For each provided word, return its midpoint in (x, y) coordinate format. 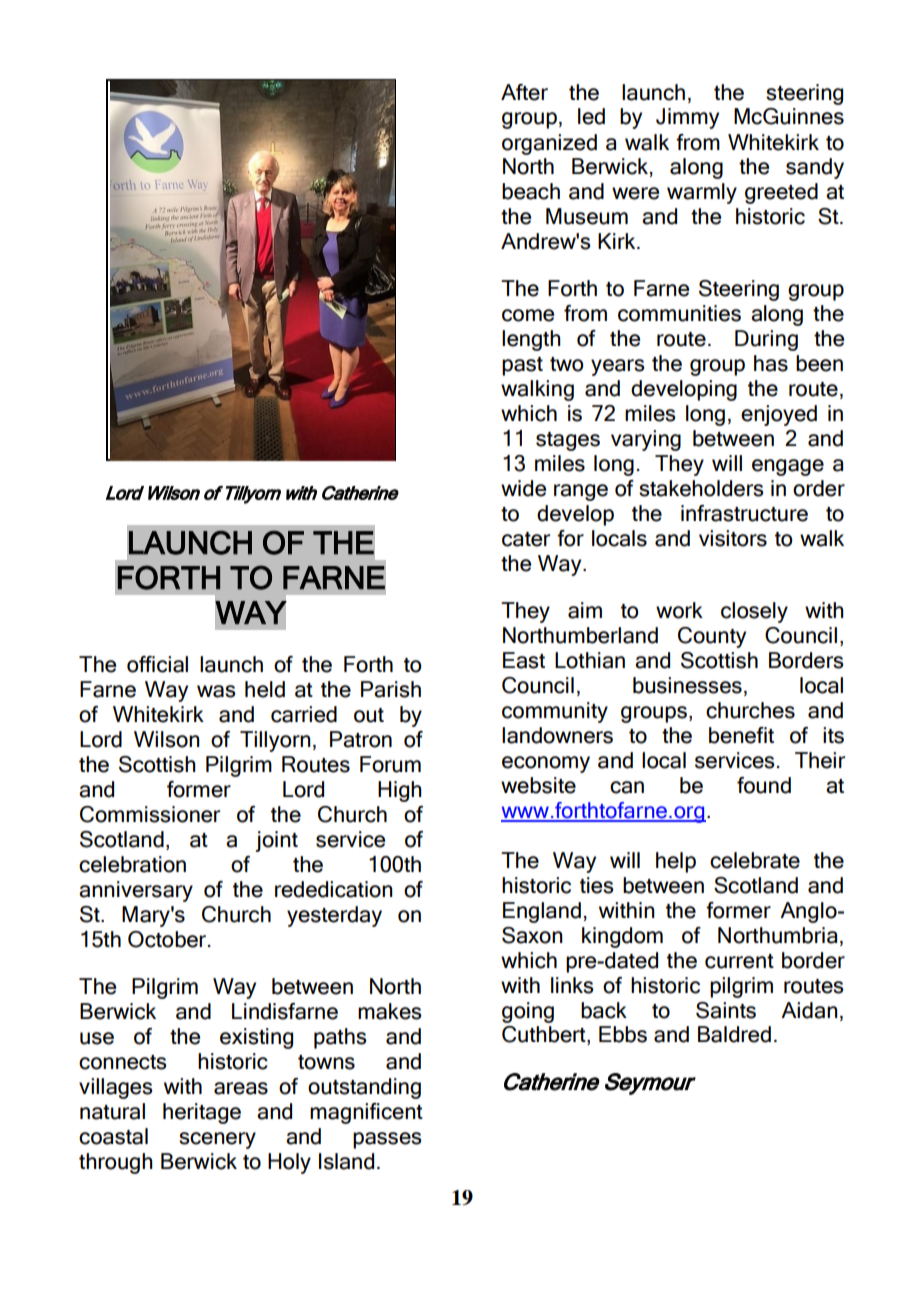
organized (549, 144)
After (524, 92)
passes (387, 1140)
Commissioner (150, 814)
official (157, 664)
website (538, 785)
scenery (217, 1140)
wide (523, 488)
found (764, 785)
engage (788, 467)
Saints (726, 1010)
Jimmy (687, 118)
